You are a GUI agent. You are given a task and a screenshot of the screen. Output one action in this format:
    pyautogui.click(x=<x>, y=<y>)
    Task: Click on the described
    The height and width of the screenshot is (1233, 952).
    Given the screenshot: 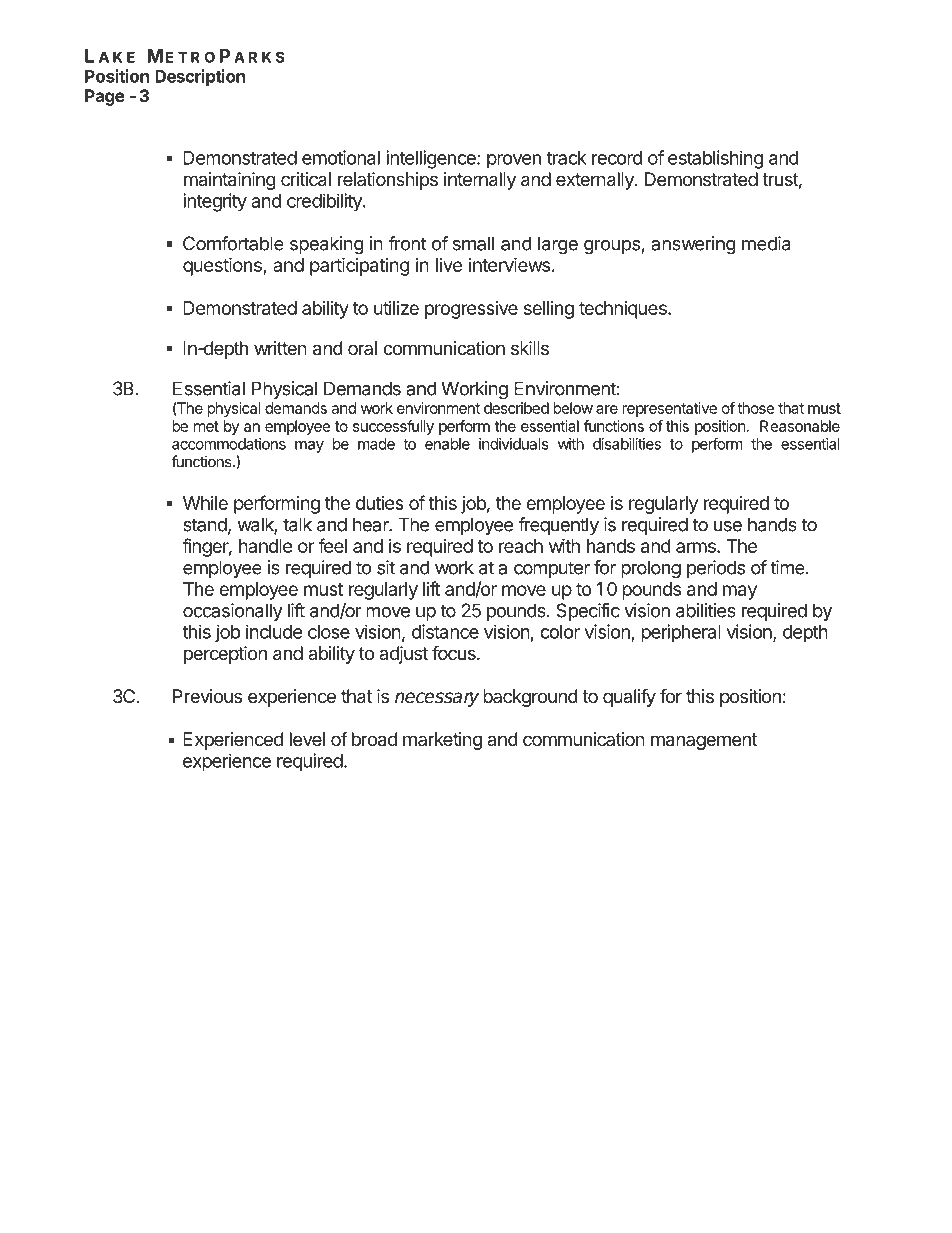 What is the action you would take?
    pyautogui.click(x=516, y=408)
